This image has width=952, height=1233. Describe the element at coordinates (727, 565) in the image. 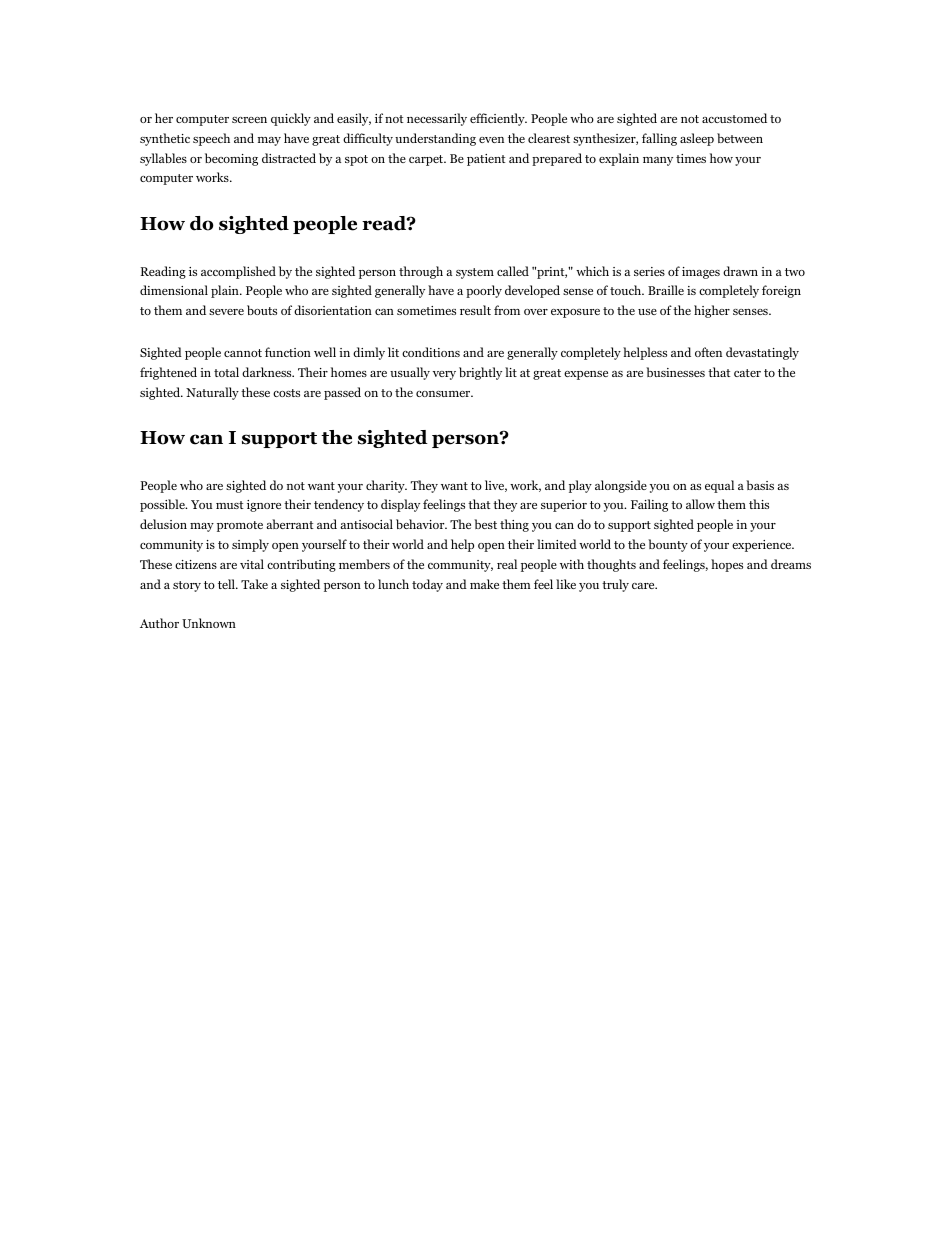

I see `hopes` at that location.
